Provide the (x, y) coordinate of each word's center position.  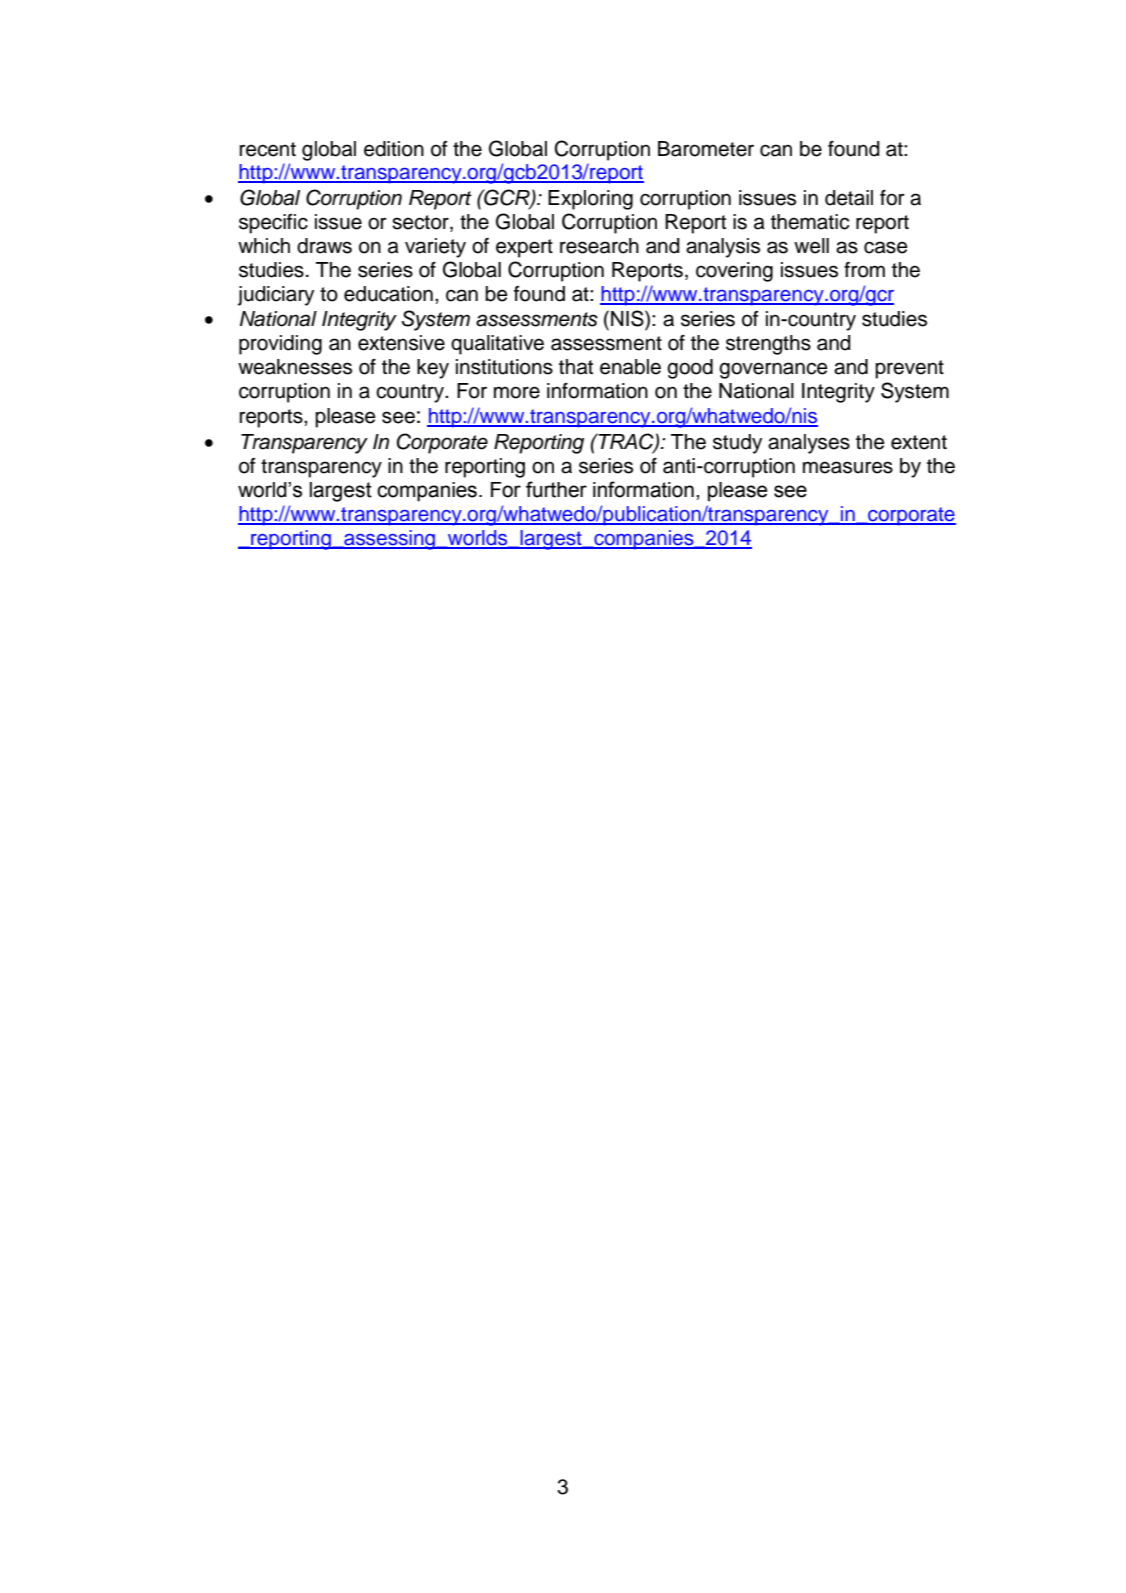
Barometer (706, 149)
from (864, 270)
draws (324, 246)
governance (773, 370)
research (599, 246)
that (576, 367)
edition (394, 149)
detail (849, 198)
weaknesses (295, 367)
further (556, 489)
